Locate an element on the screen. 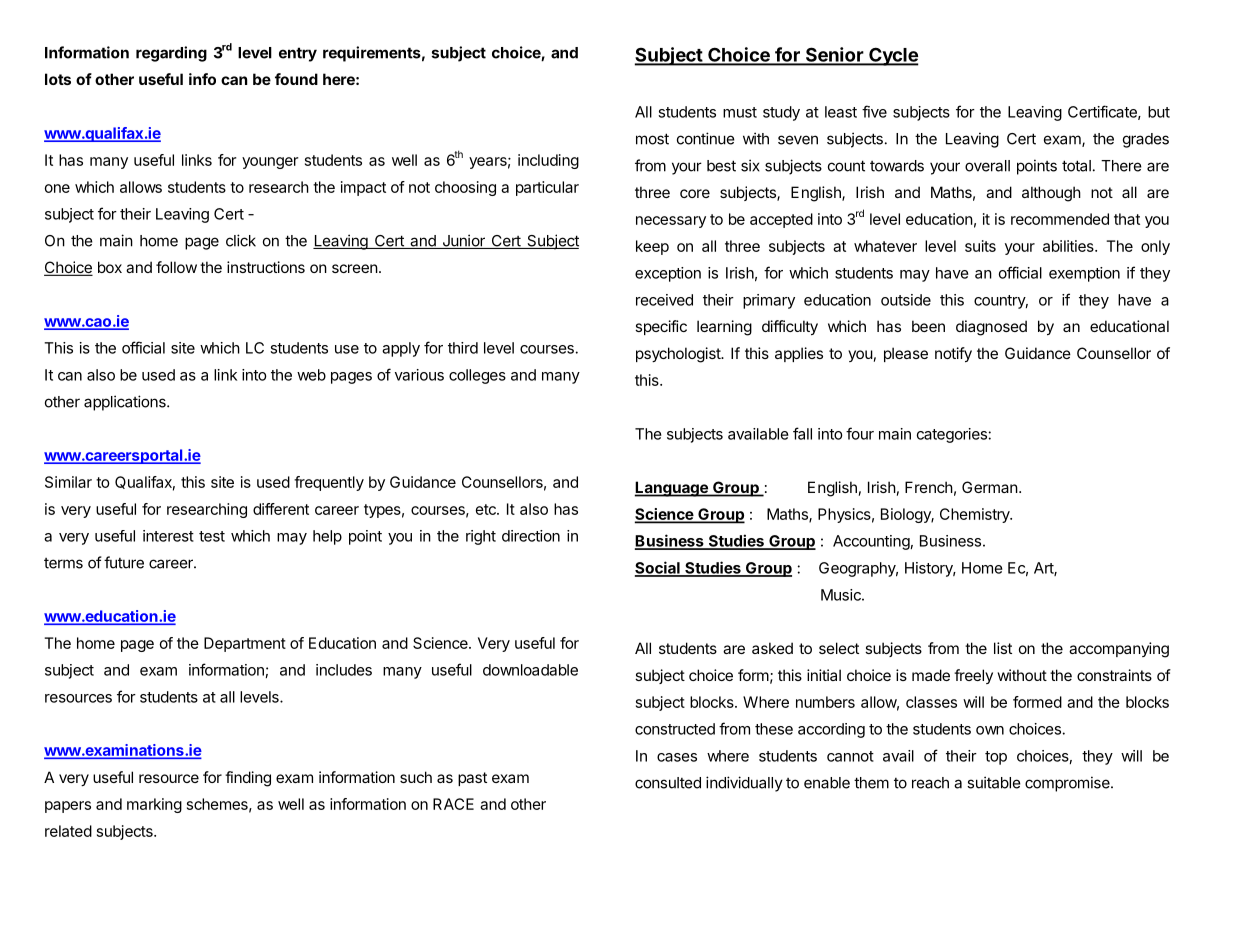 The height and width of the screenshot is (952, 1233). specific is located at coordinates (661, 327).
